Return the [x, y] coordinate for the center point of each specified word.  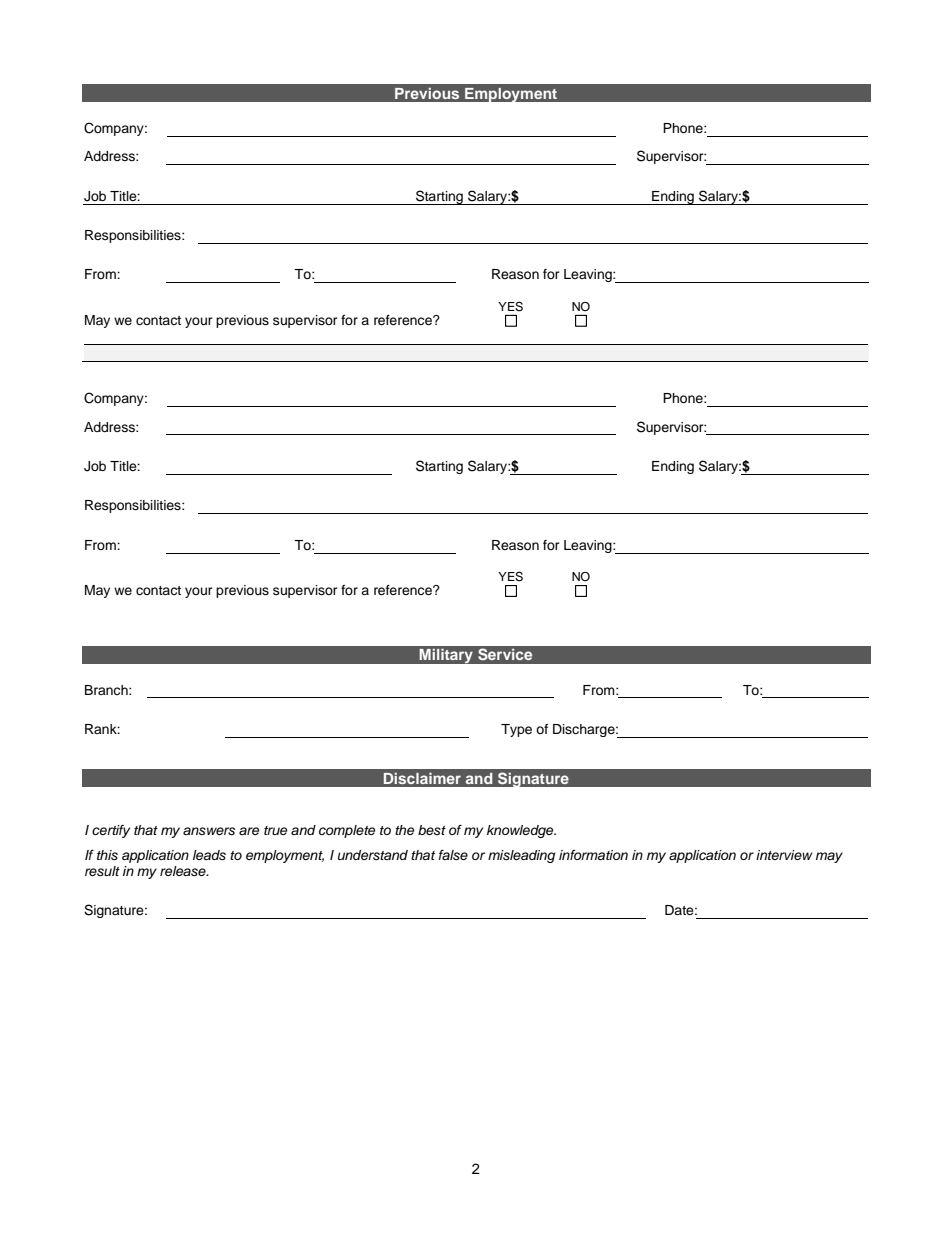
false [453, 855]
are [249, 831]
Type [516, 730]
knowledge [521, 831]
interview [784, 855]
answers [209, 831]
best [432, 830]
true [275, 830]
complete [347, 831]
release [184, 871]
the [404, 830]
